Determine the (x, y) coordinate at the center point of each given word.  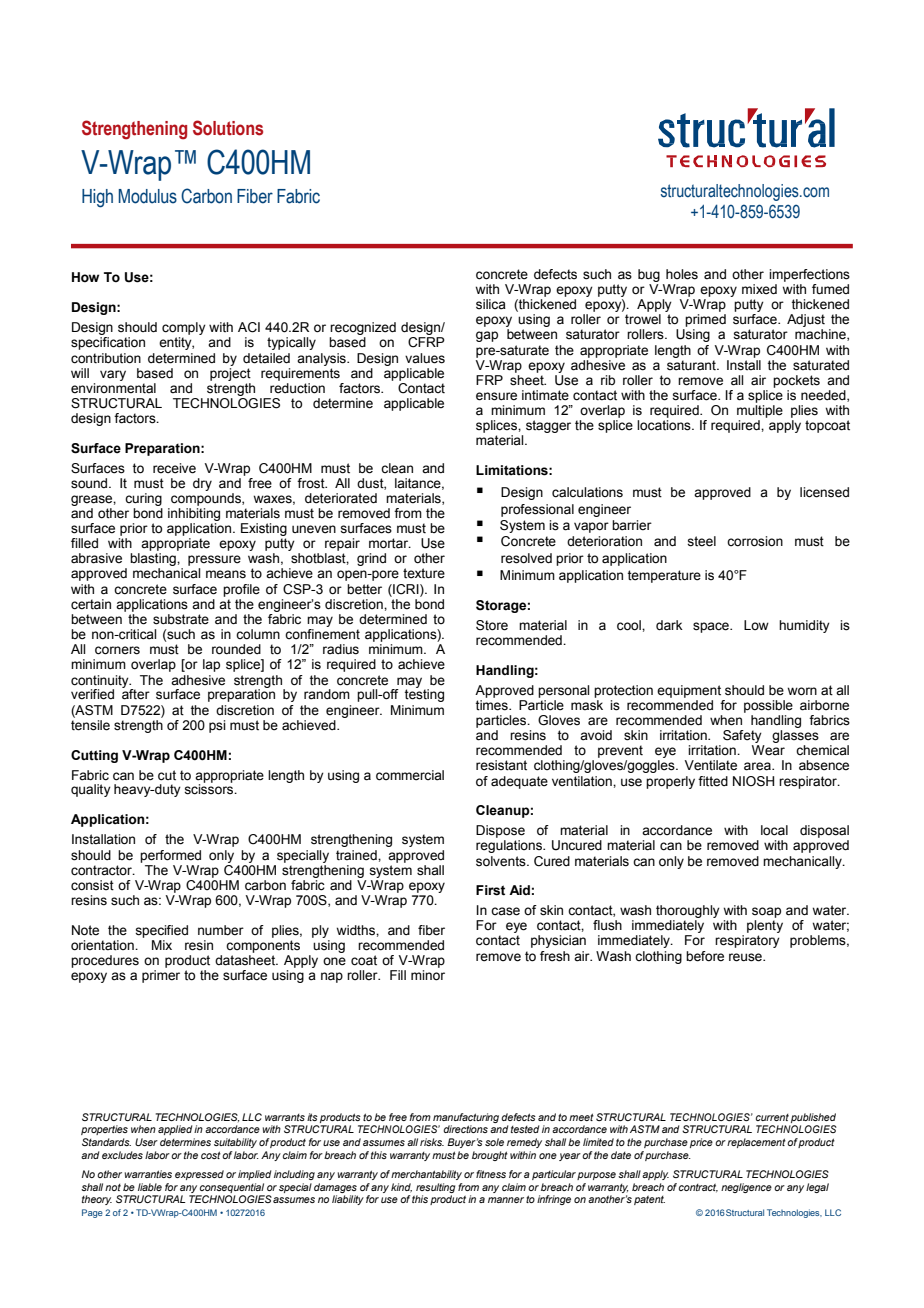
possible (768, 706)
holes (682, 274)
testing (424, 694)
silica (491, 304)
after (136, 693)
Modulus (148, 196)
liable (150, 1187)
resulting (435, 1188)
